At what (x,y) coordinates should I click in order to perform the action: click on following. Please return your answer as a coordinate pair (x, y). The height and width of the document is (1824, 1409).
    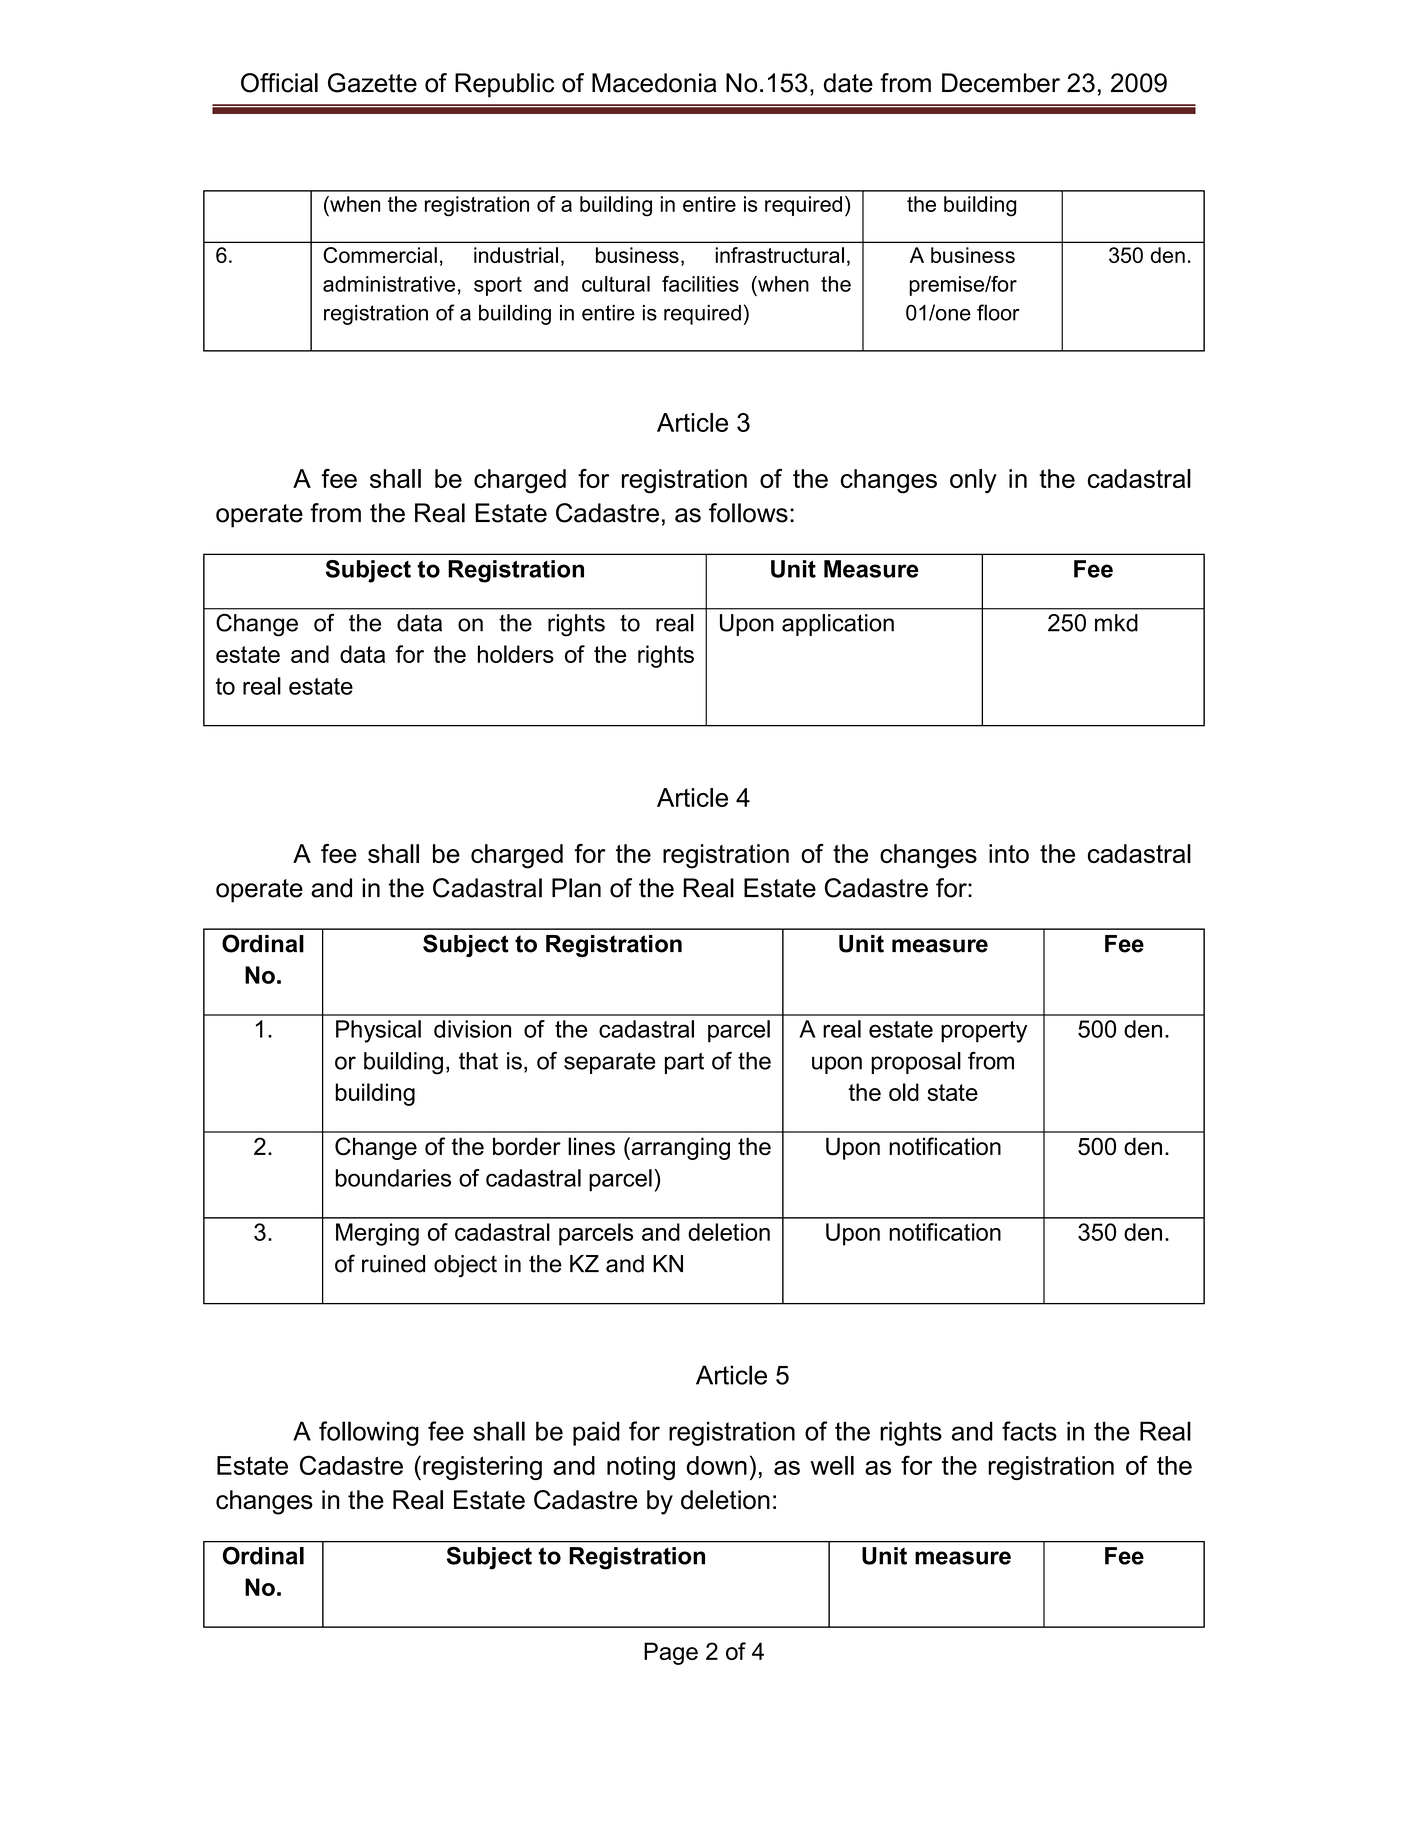
    Looking at the image, I should click on (369, 1433).
